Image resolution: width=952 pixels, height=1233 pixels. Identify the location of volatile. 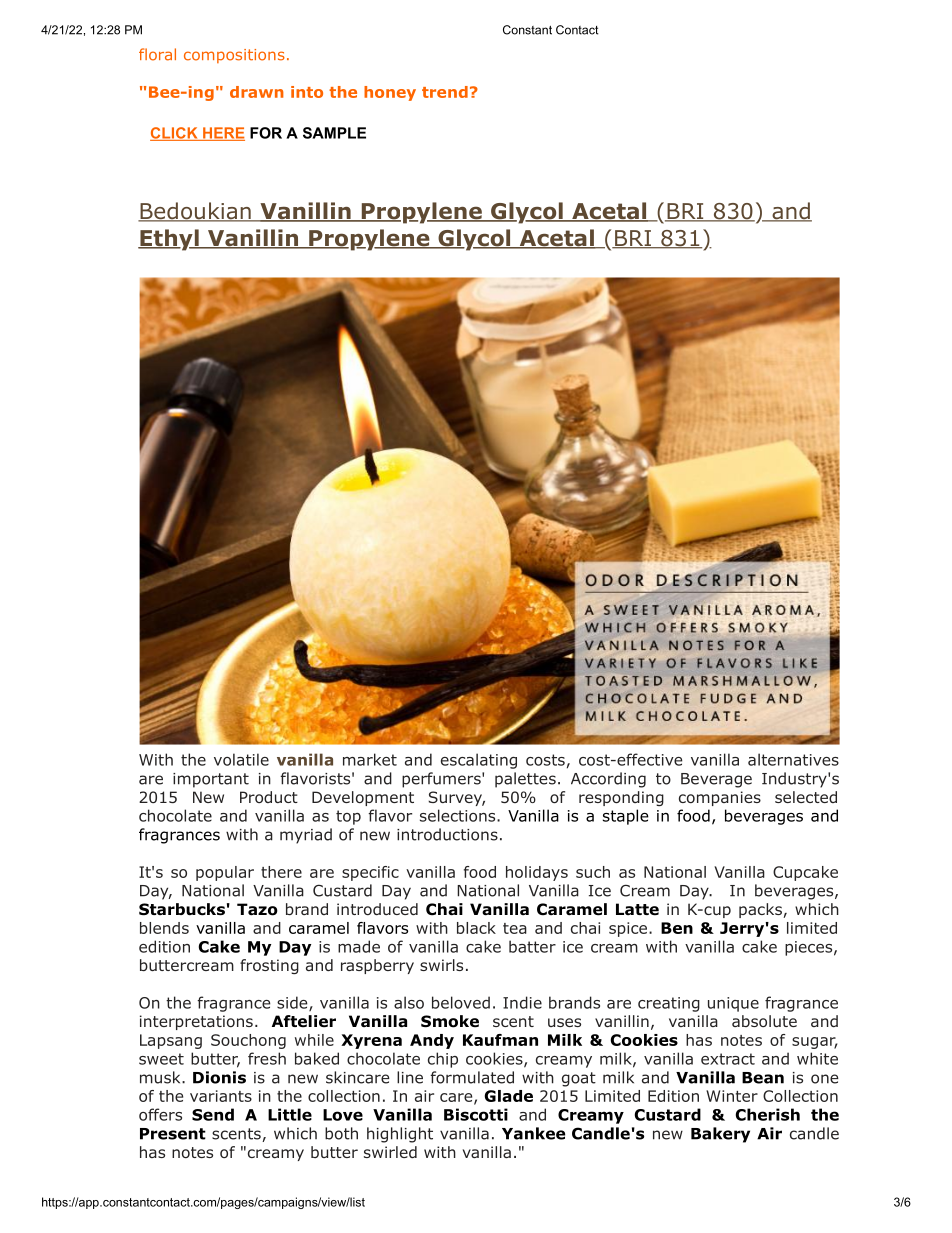
(241, 759).
